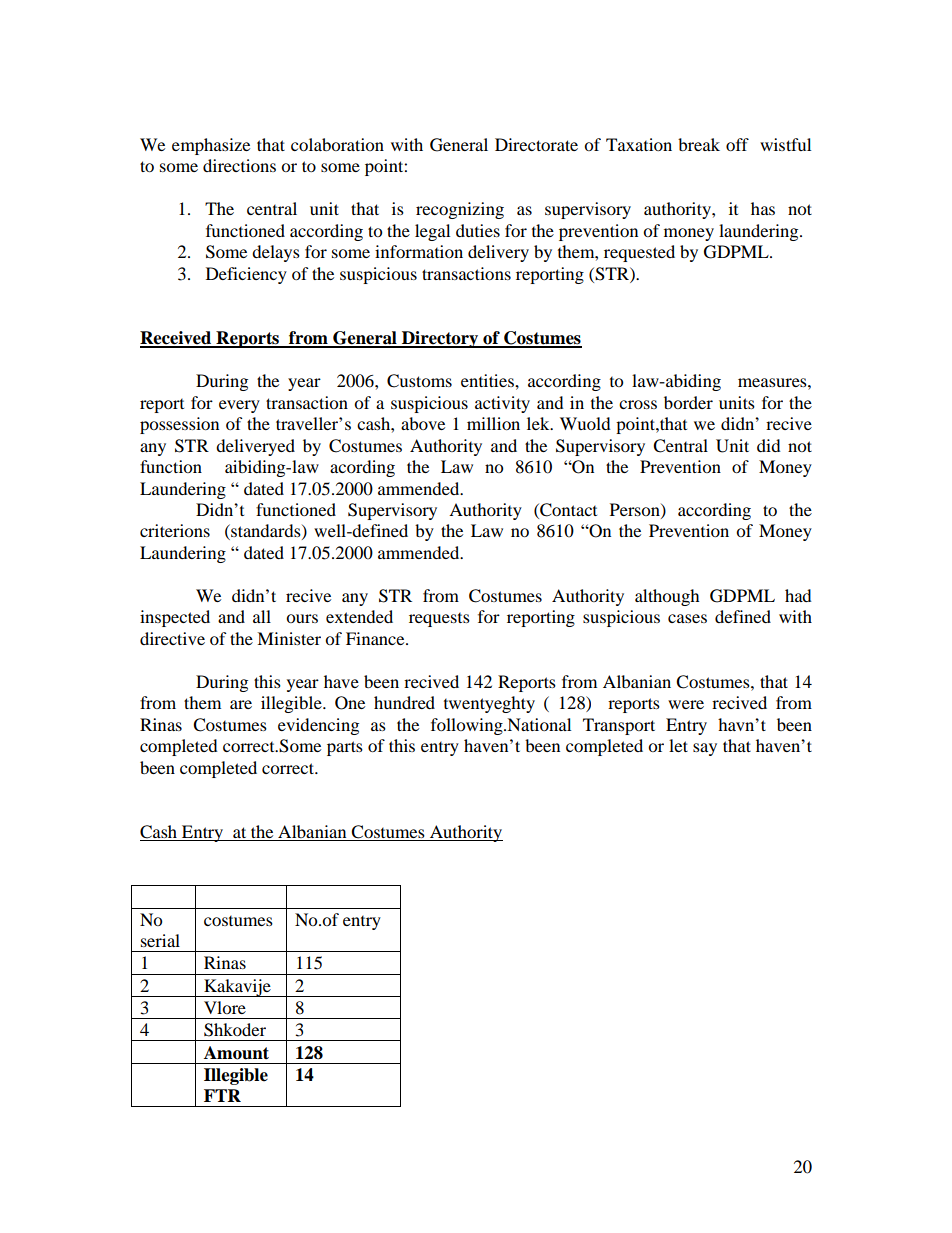 The width and height of the screenshot is (952, 1233). I want to click on off, so click(737, 144).
